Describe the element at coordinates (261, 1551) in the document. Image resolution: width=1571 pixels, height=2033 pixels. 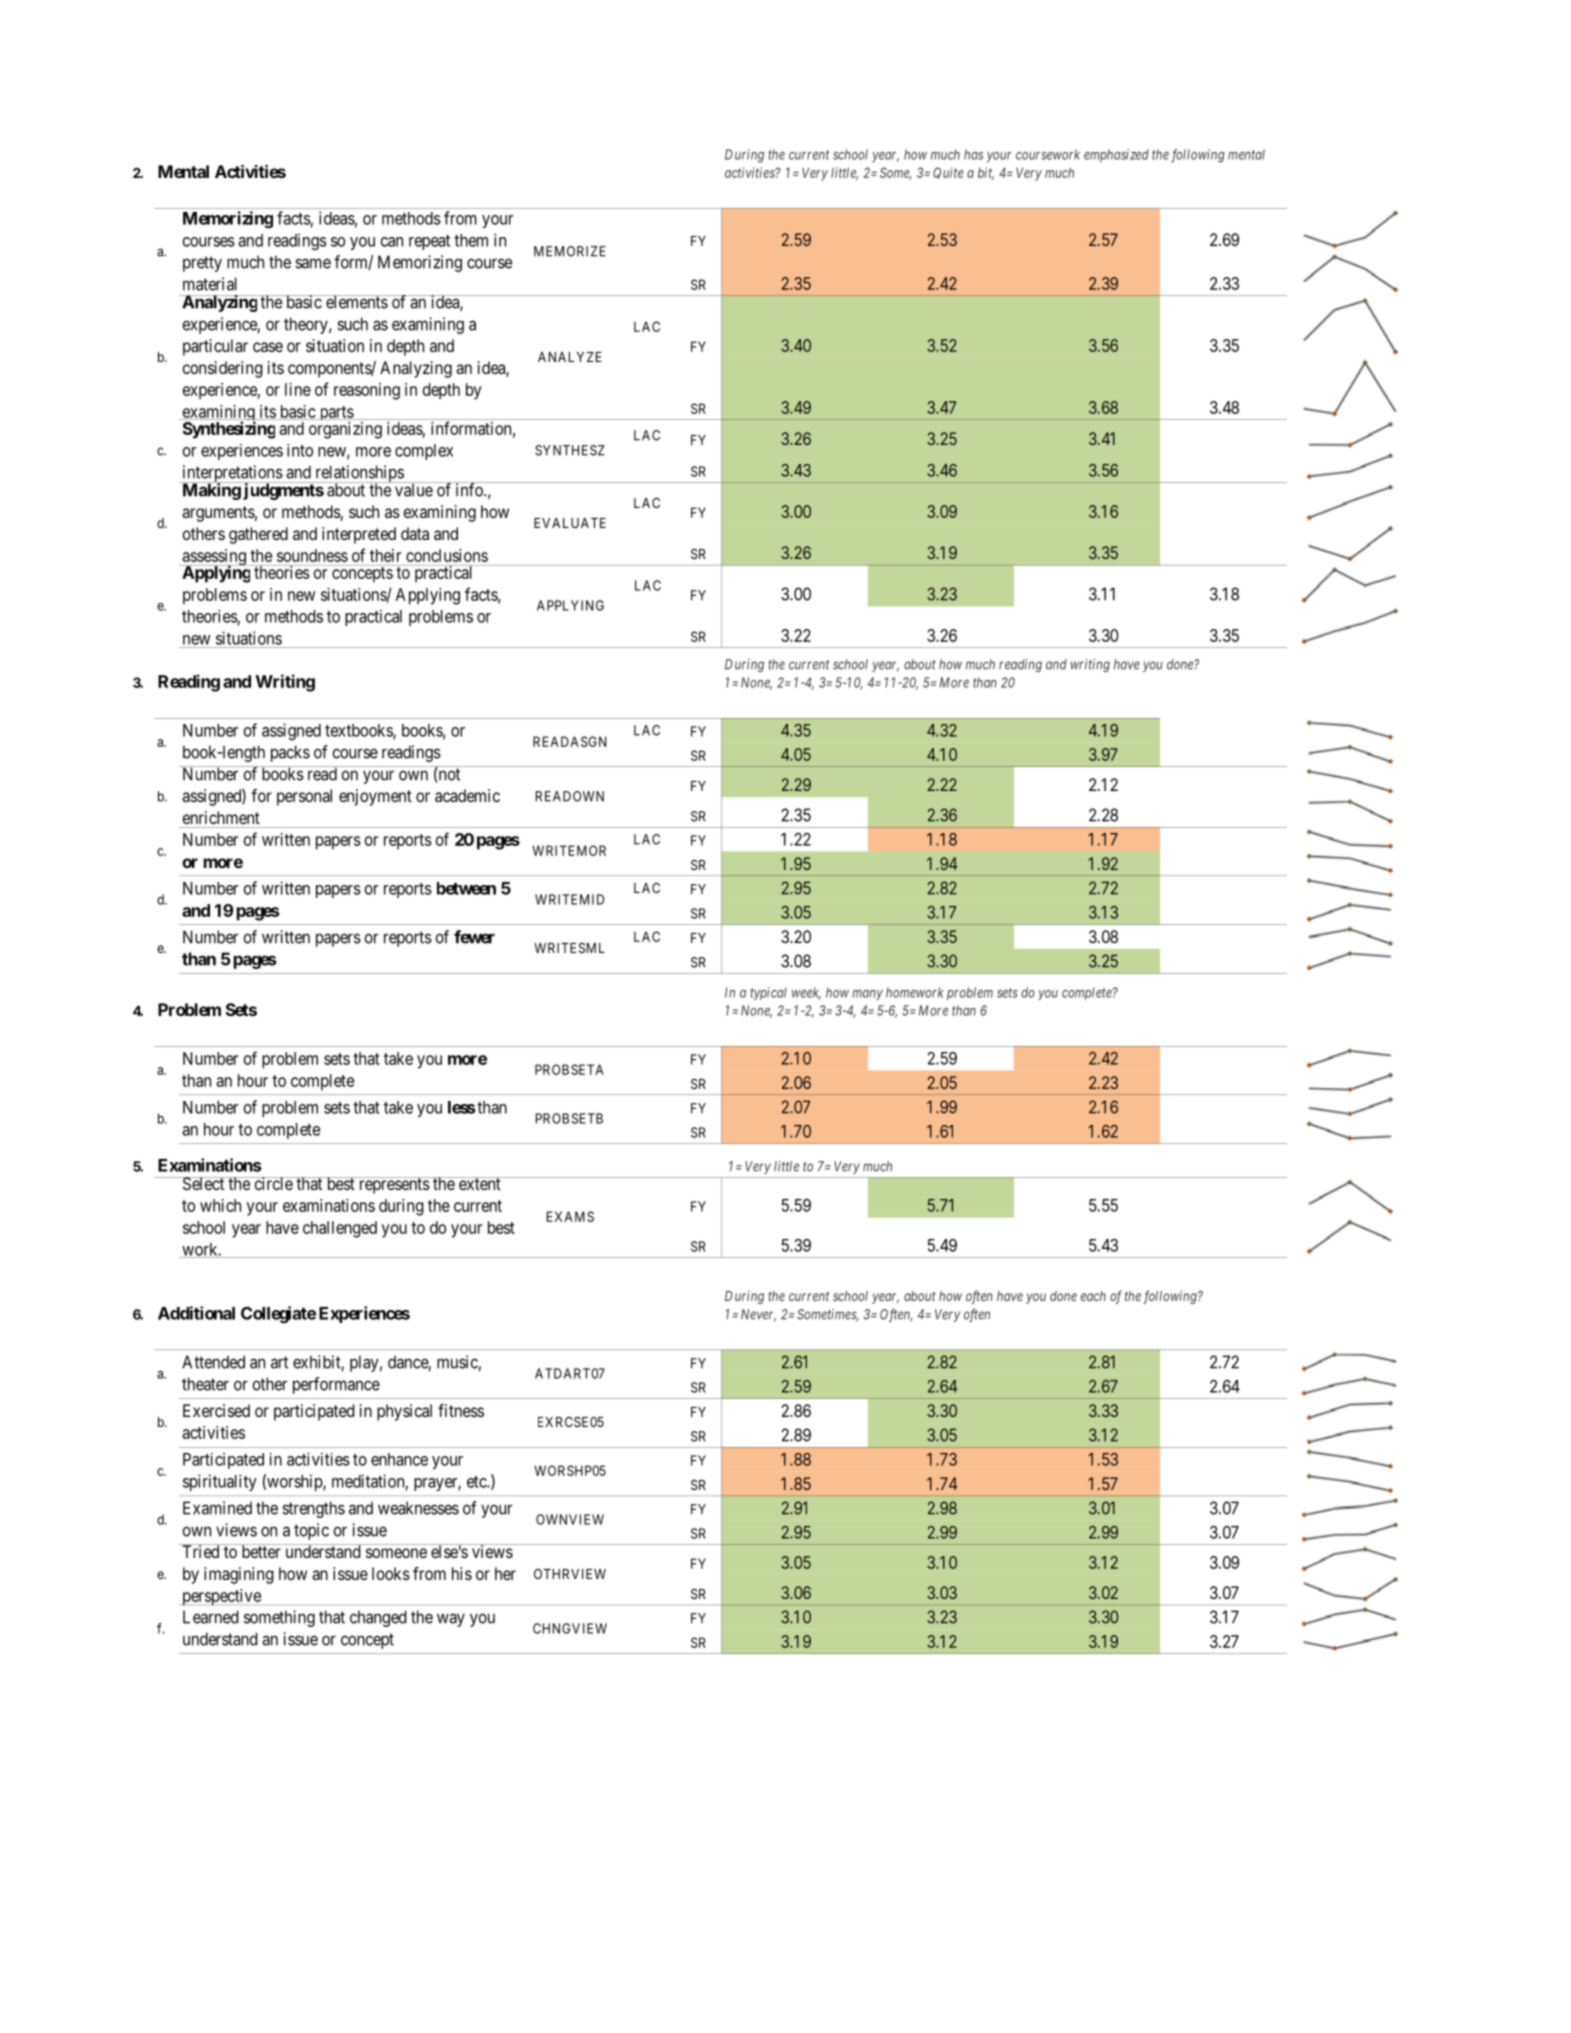
I see `better` at that location.
